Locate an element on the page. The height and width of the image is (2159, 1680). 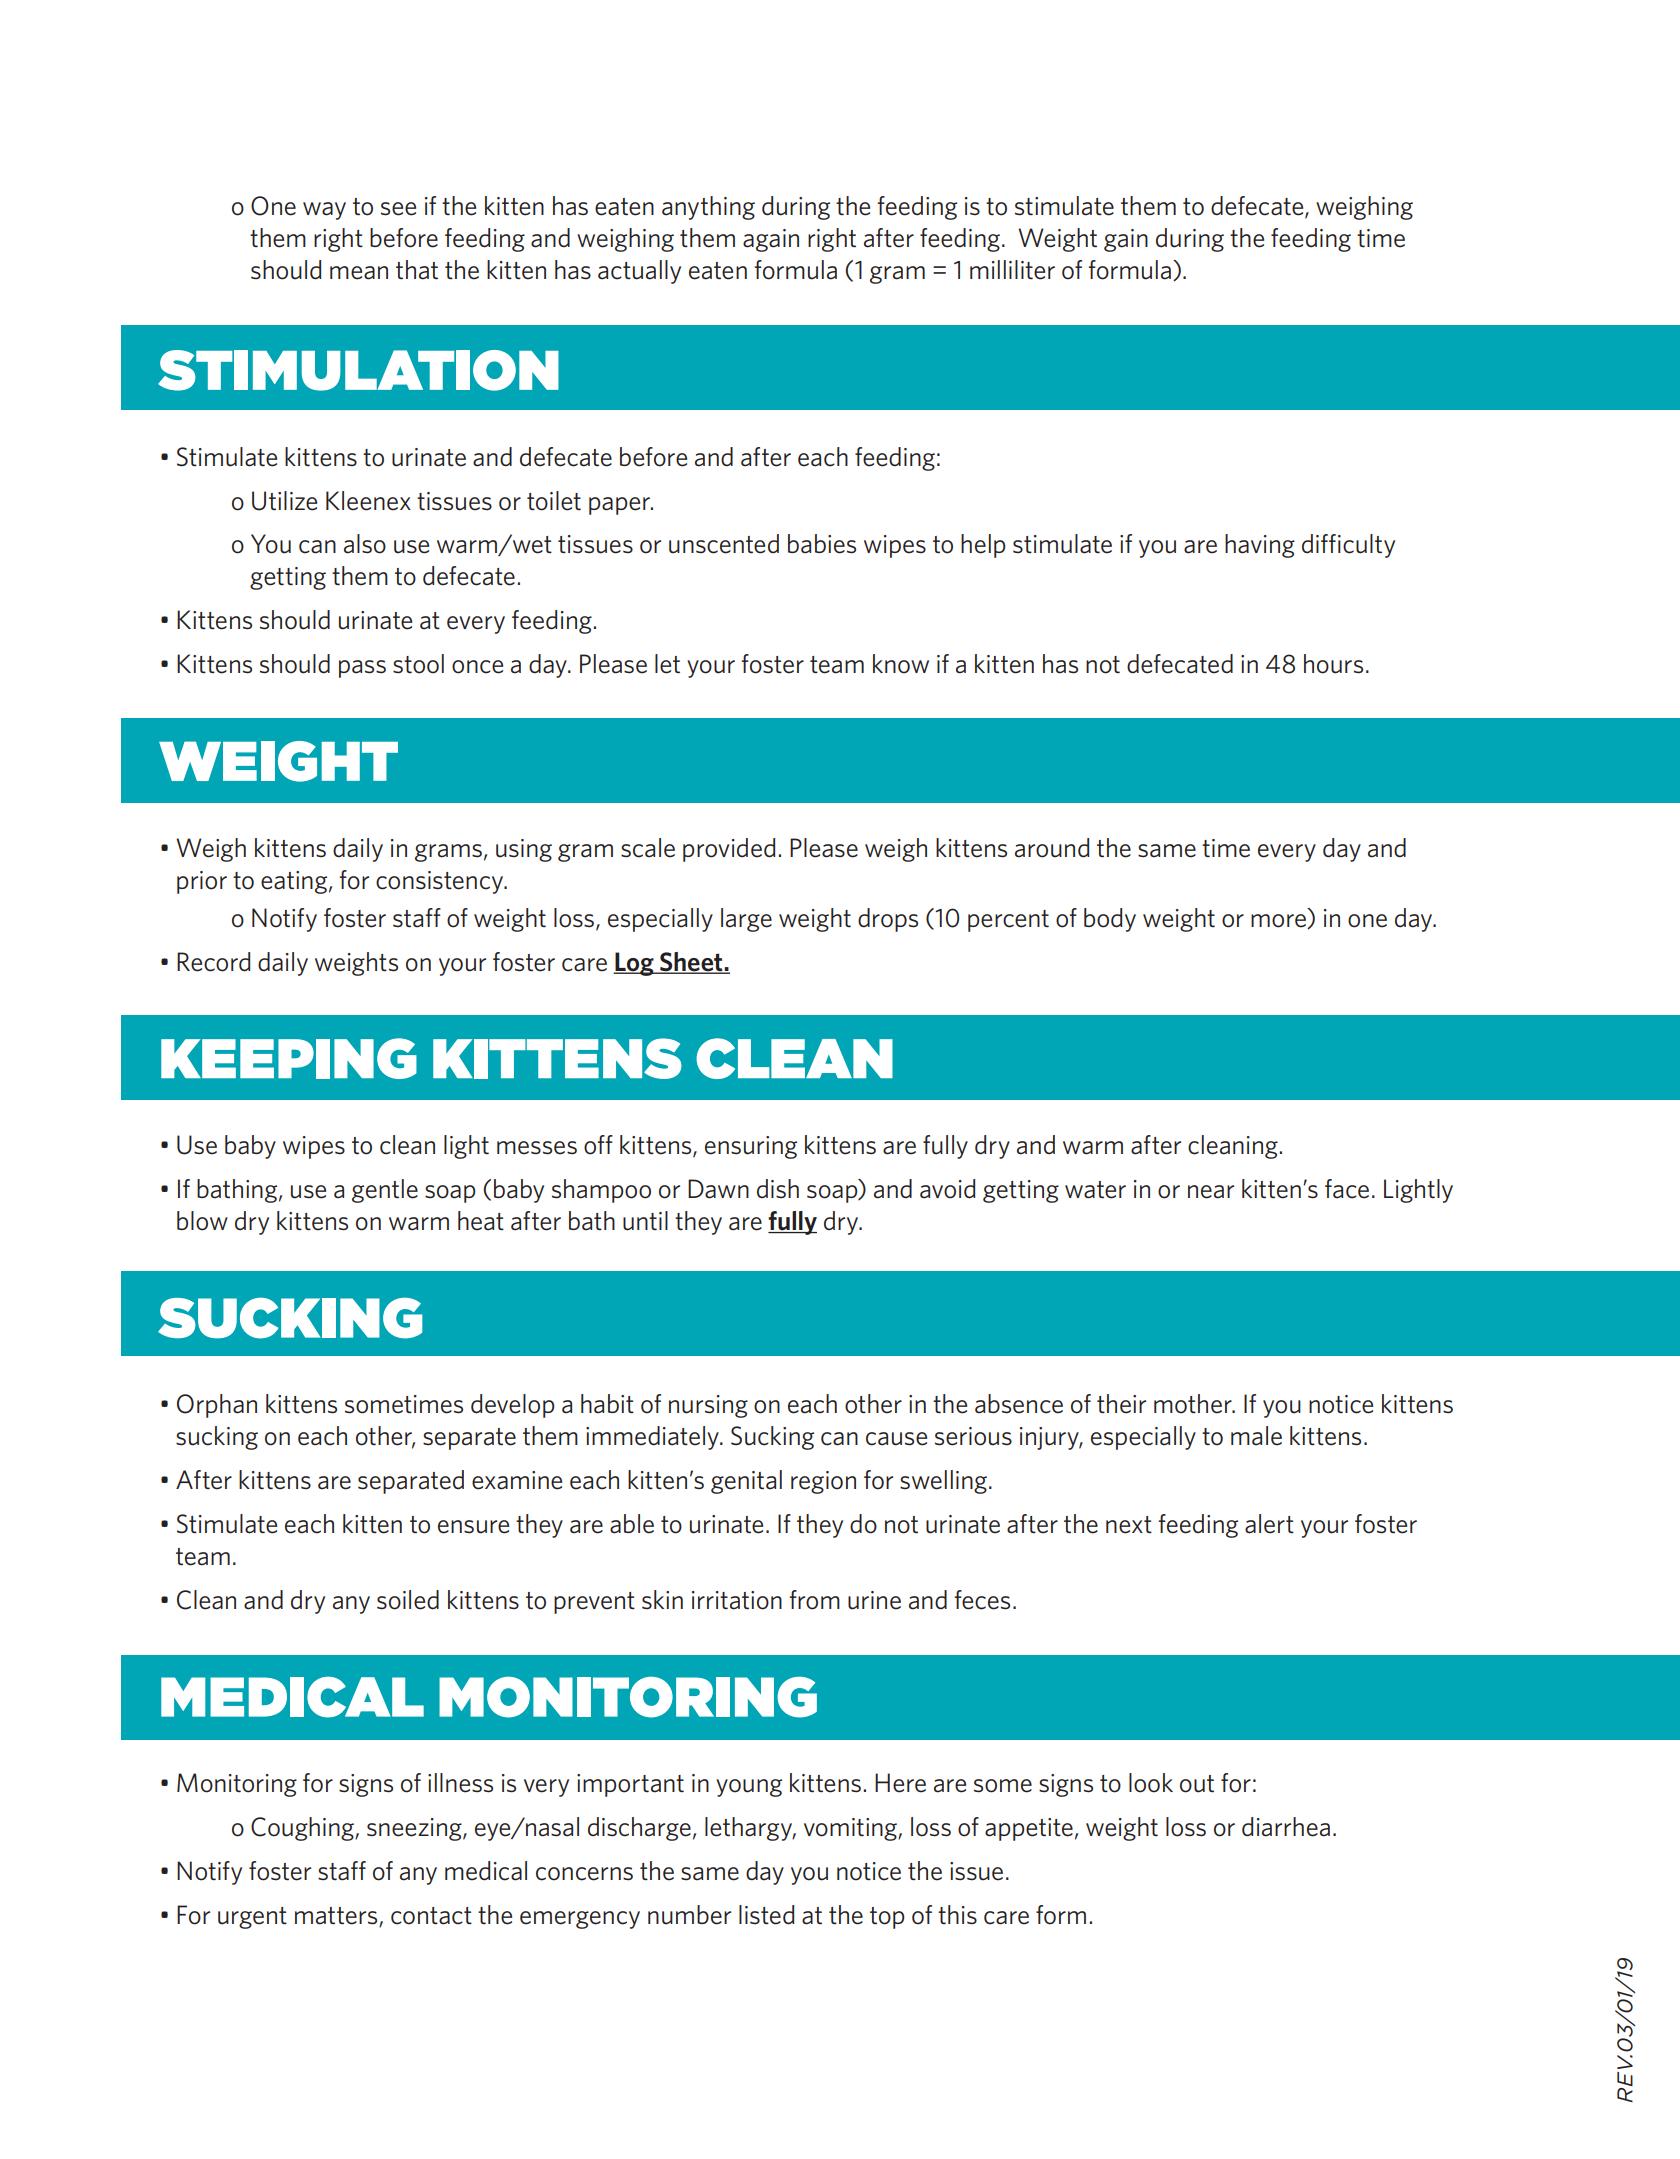
milliliter is located at coordinates (1012, 270).
